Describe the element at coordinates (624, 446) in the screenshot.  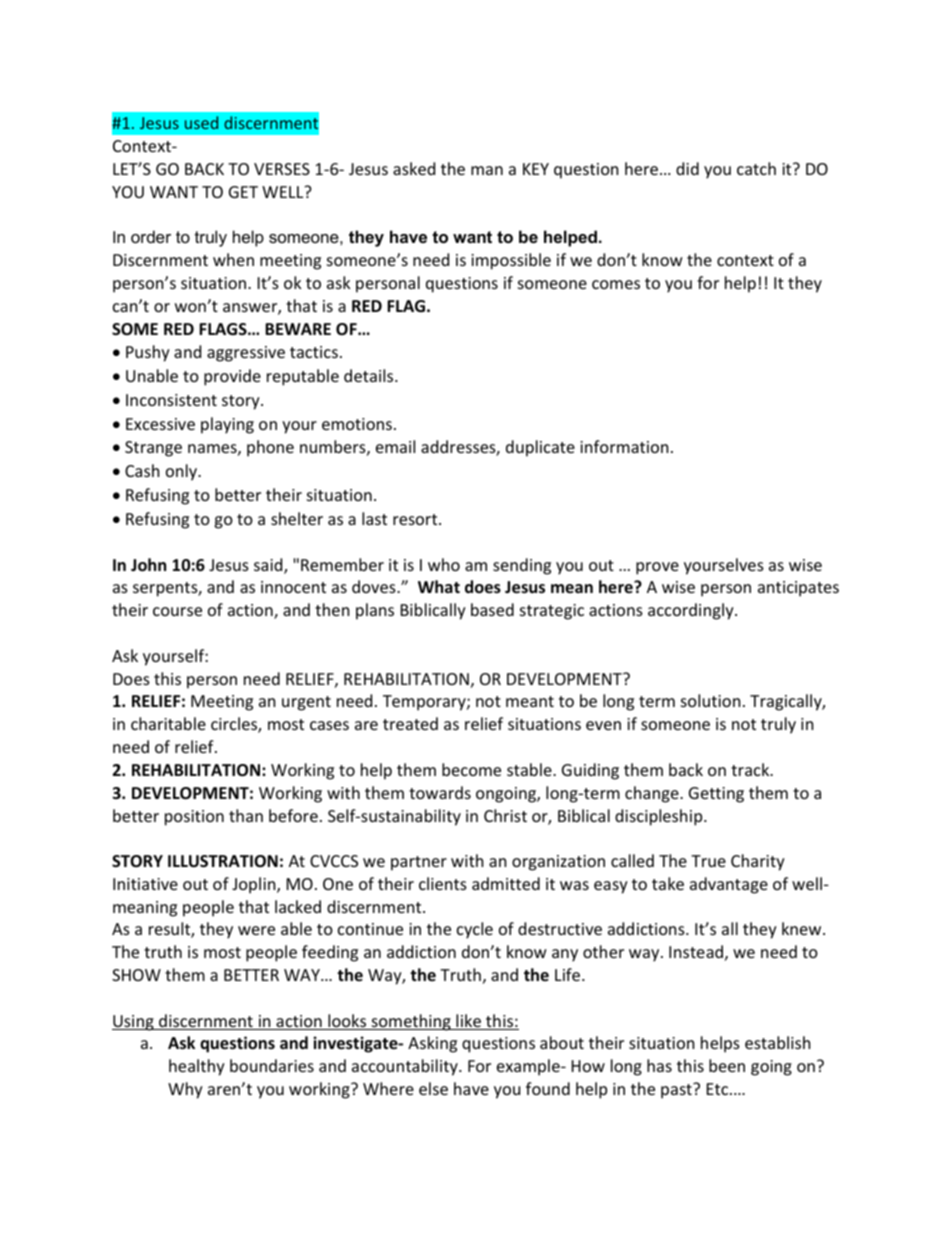
I see `information` at that location.
